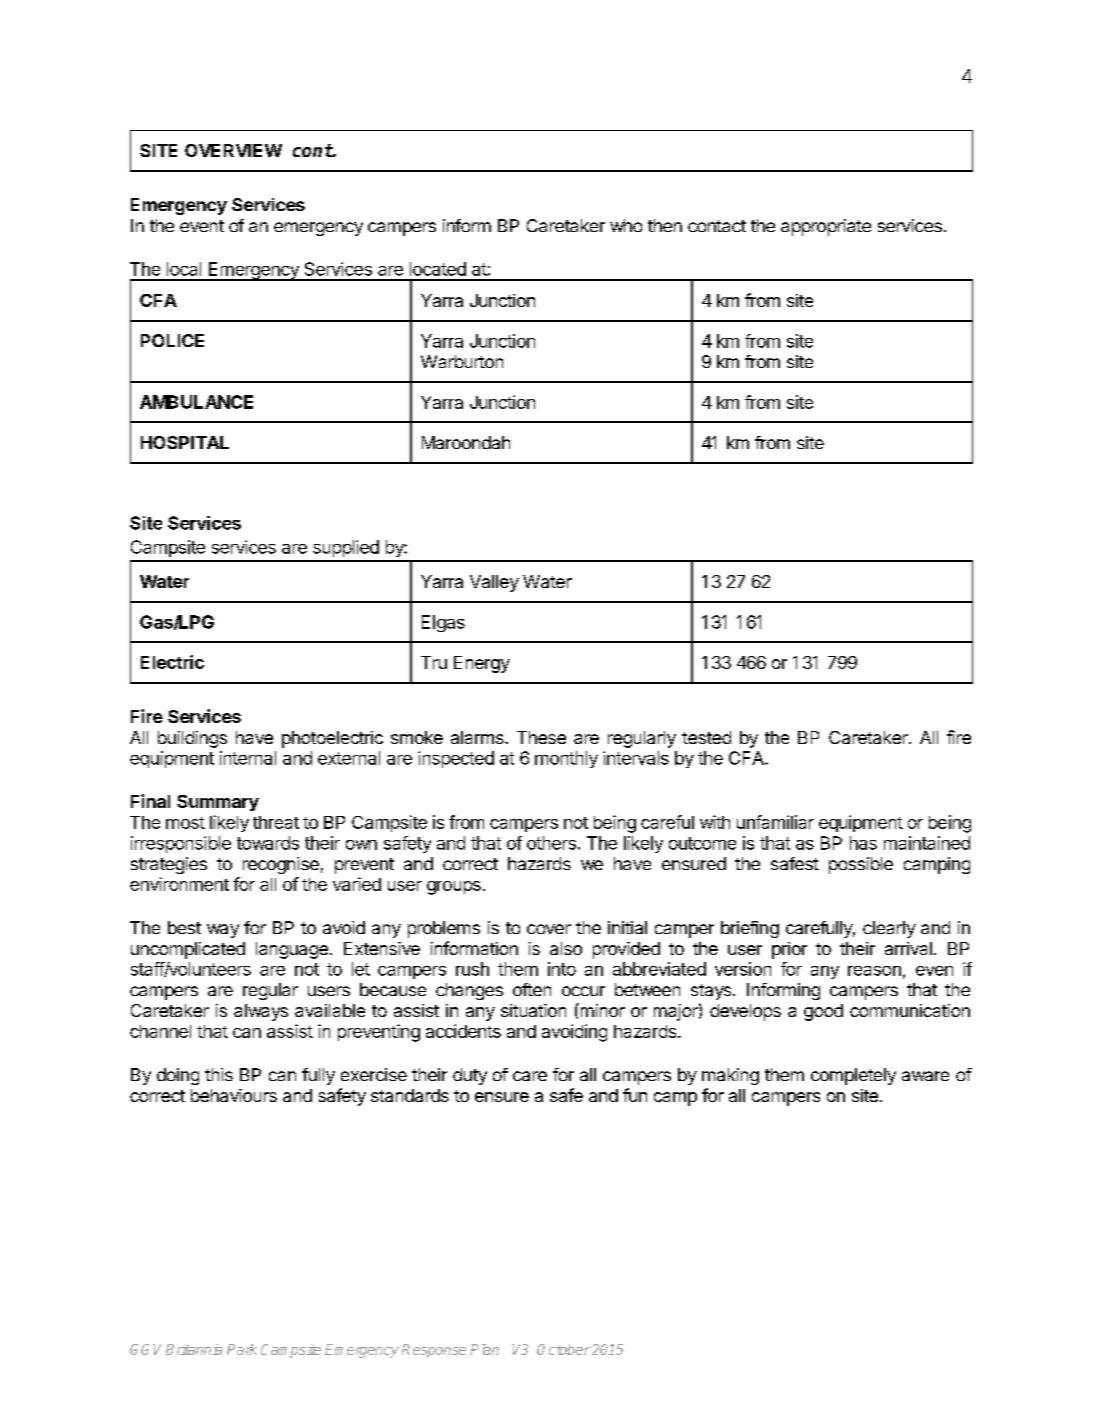  What do you see at coordinates (242, 1349) in the screenshot?
I see `Park` at bounding box center [242, 1349].
